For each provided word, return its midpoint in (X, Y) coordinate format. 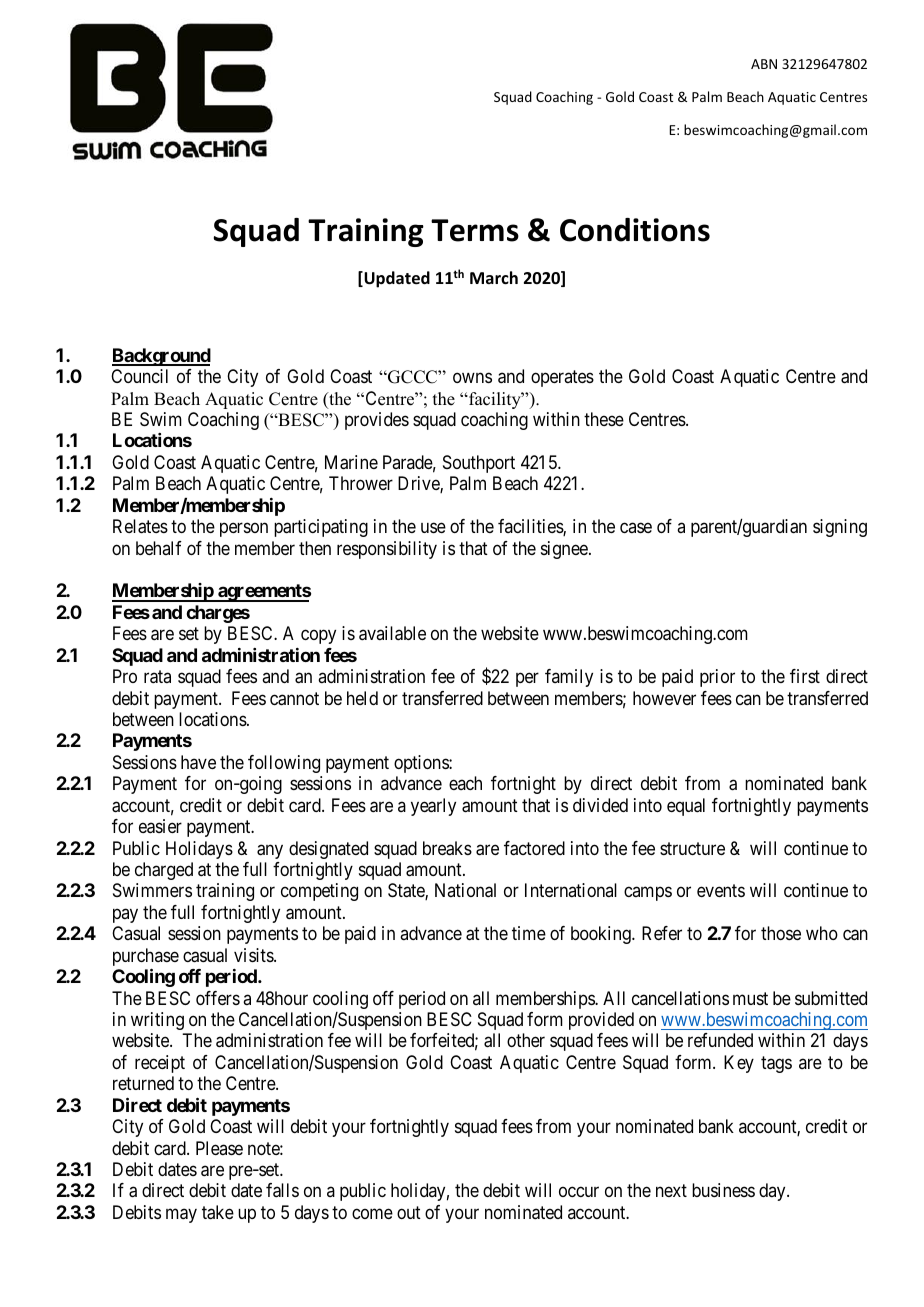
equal (686, 807)
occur (579, 1192)
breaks (447, 848)
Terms (475, 230)
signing (840, 528)
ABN (764, 64)
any (270, 851)
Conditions (635, 230)
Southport (479, 464)
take (218, 1212)
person (244, 530)
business (723, 1190)
